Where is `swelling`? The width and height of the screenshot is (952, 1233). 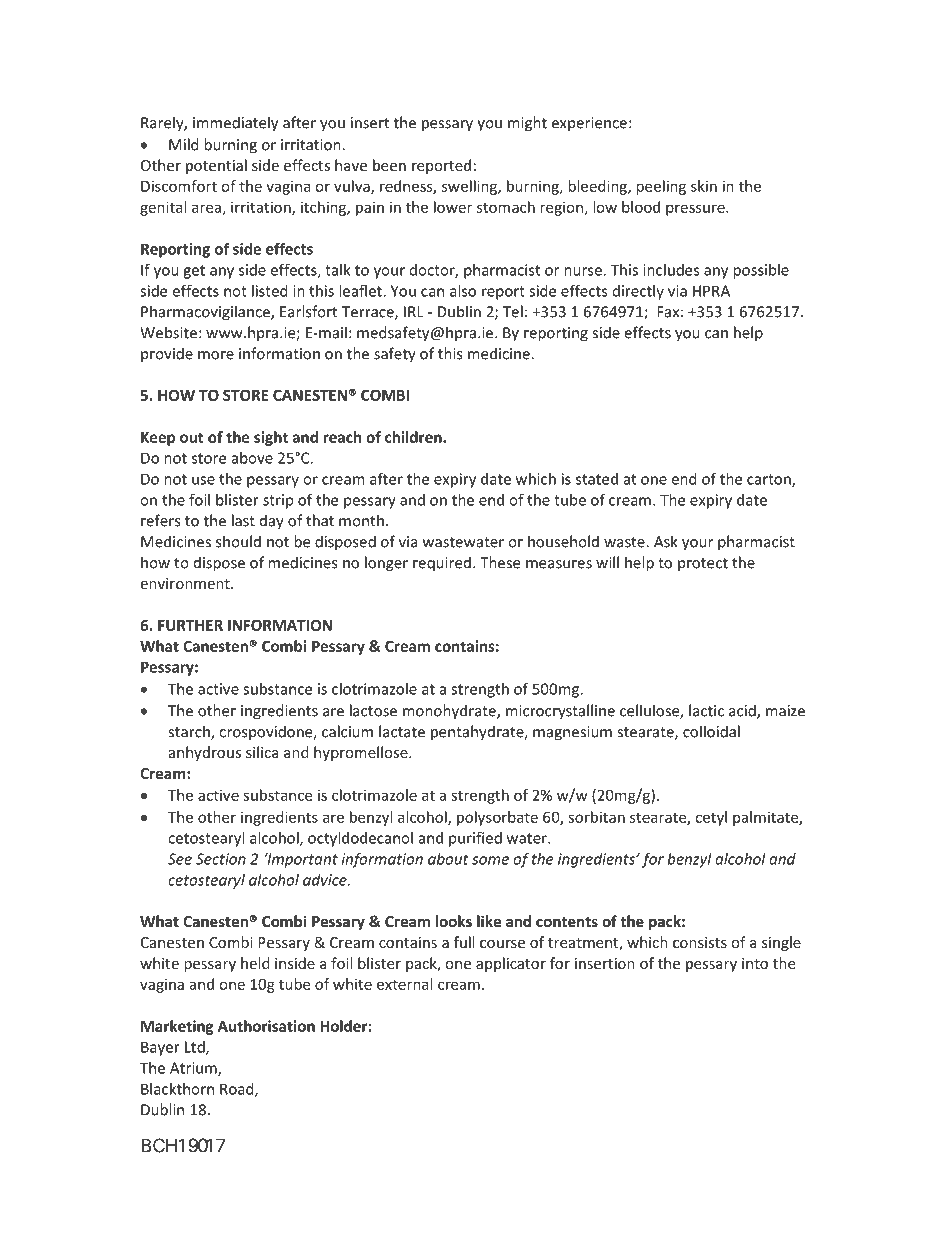
swelling is located at coordinates (470, 187).
